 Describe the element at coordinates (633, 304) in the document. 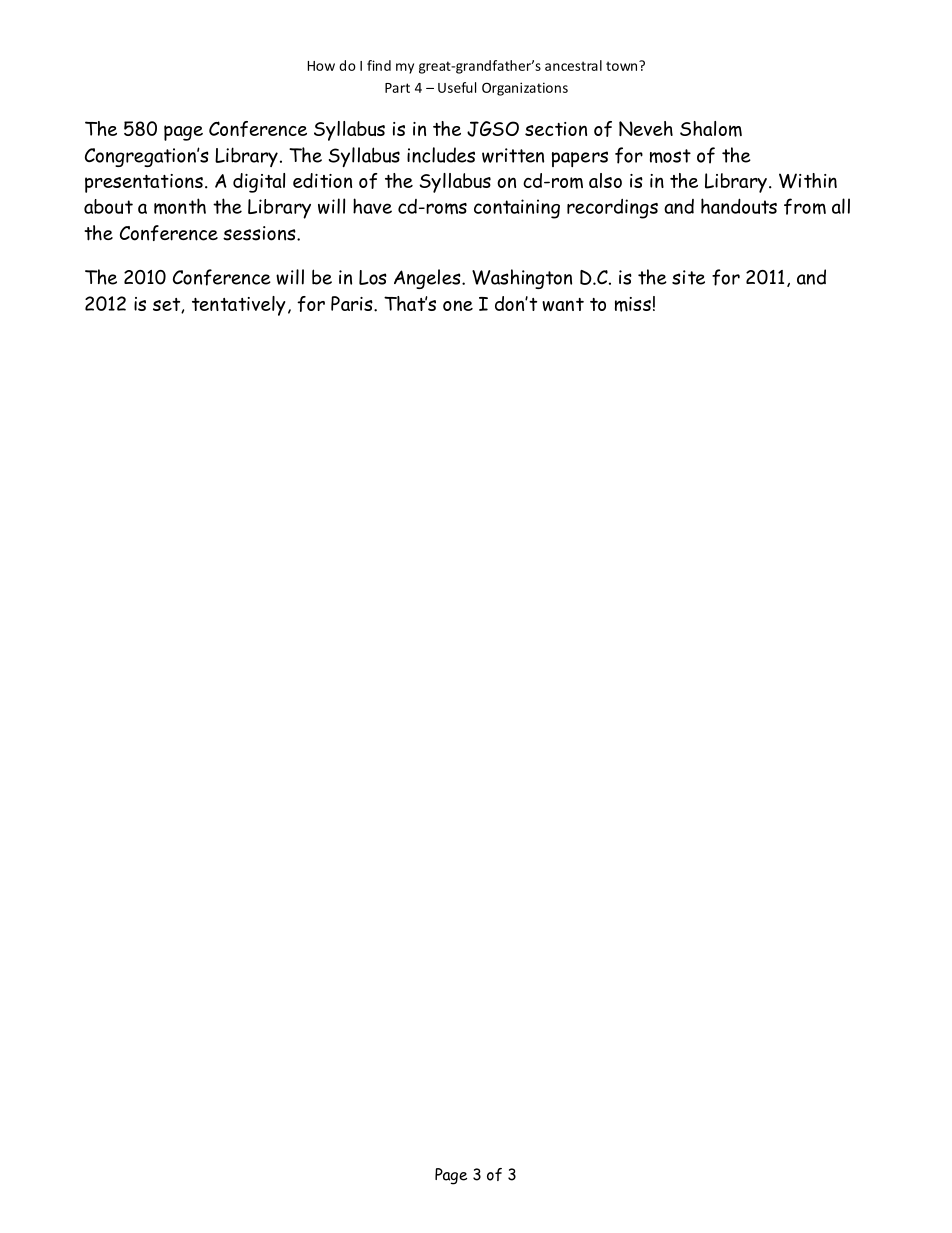

I see `miss` at that location.
